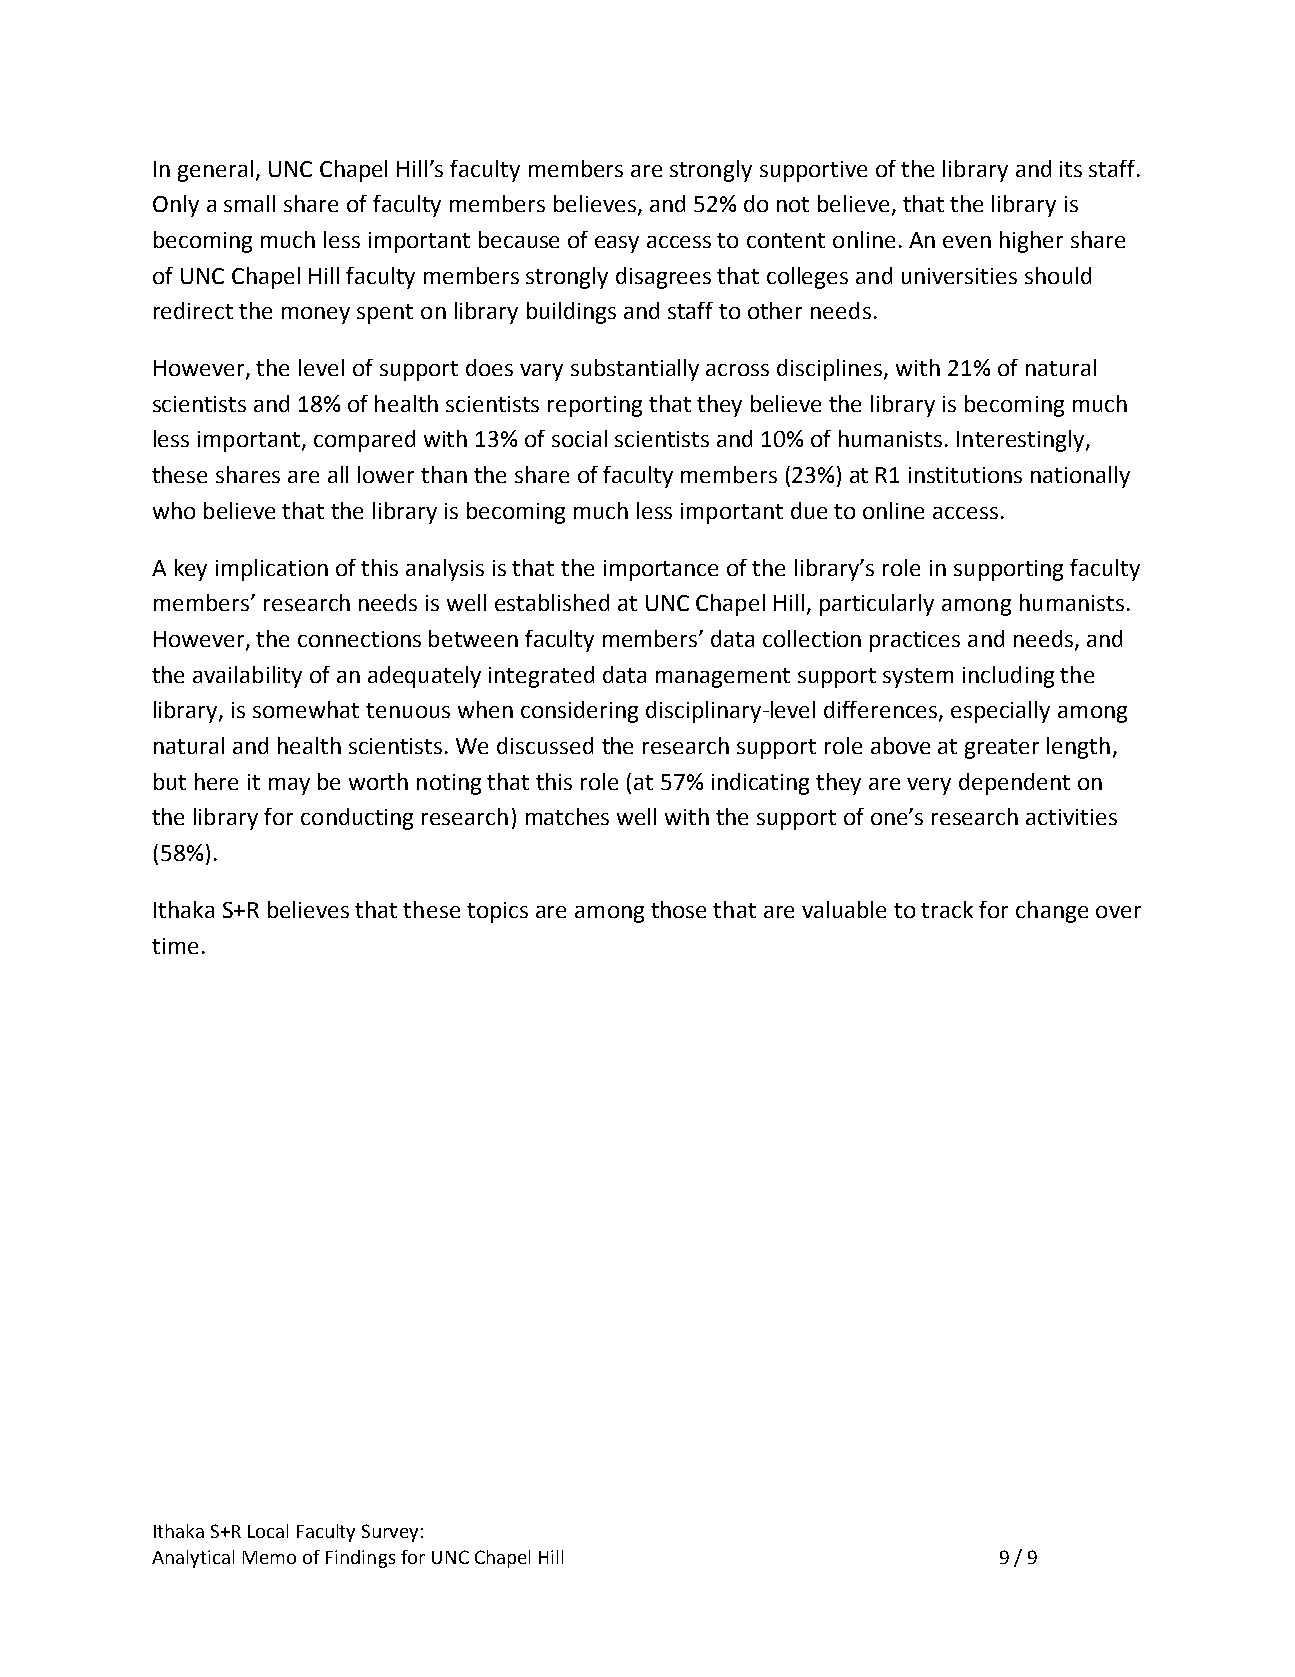  What do you see at coordinates (1052, 912) in the page?
I see `change` at bounding box center [1052, 912].
